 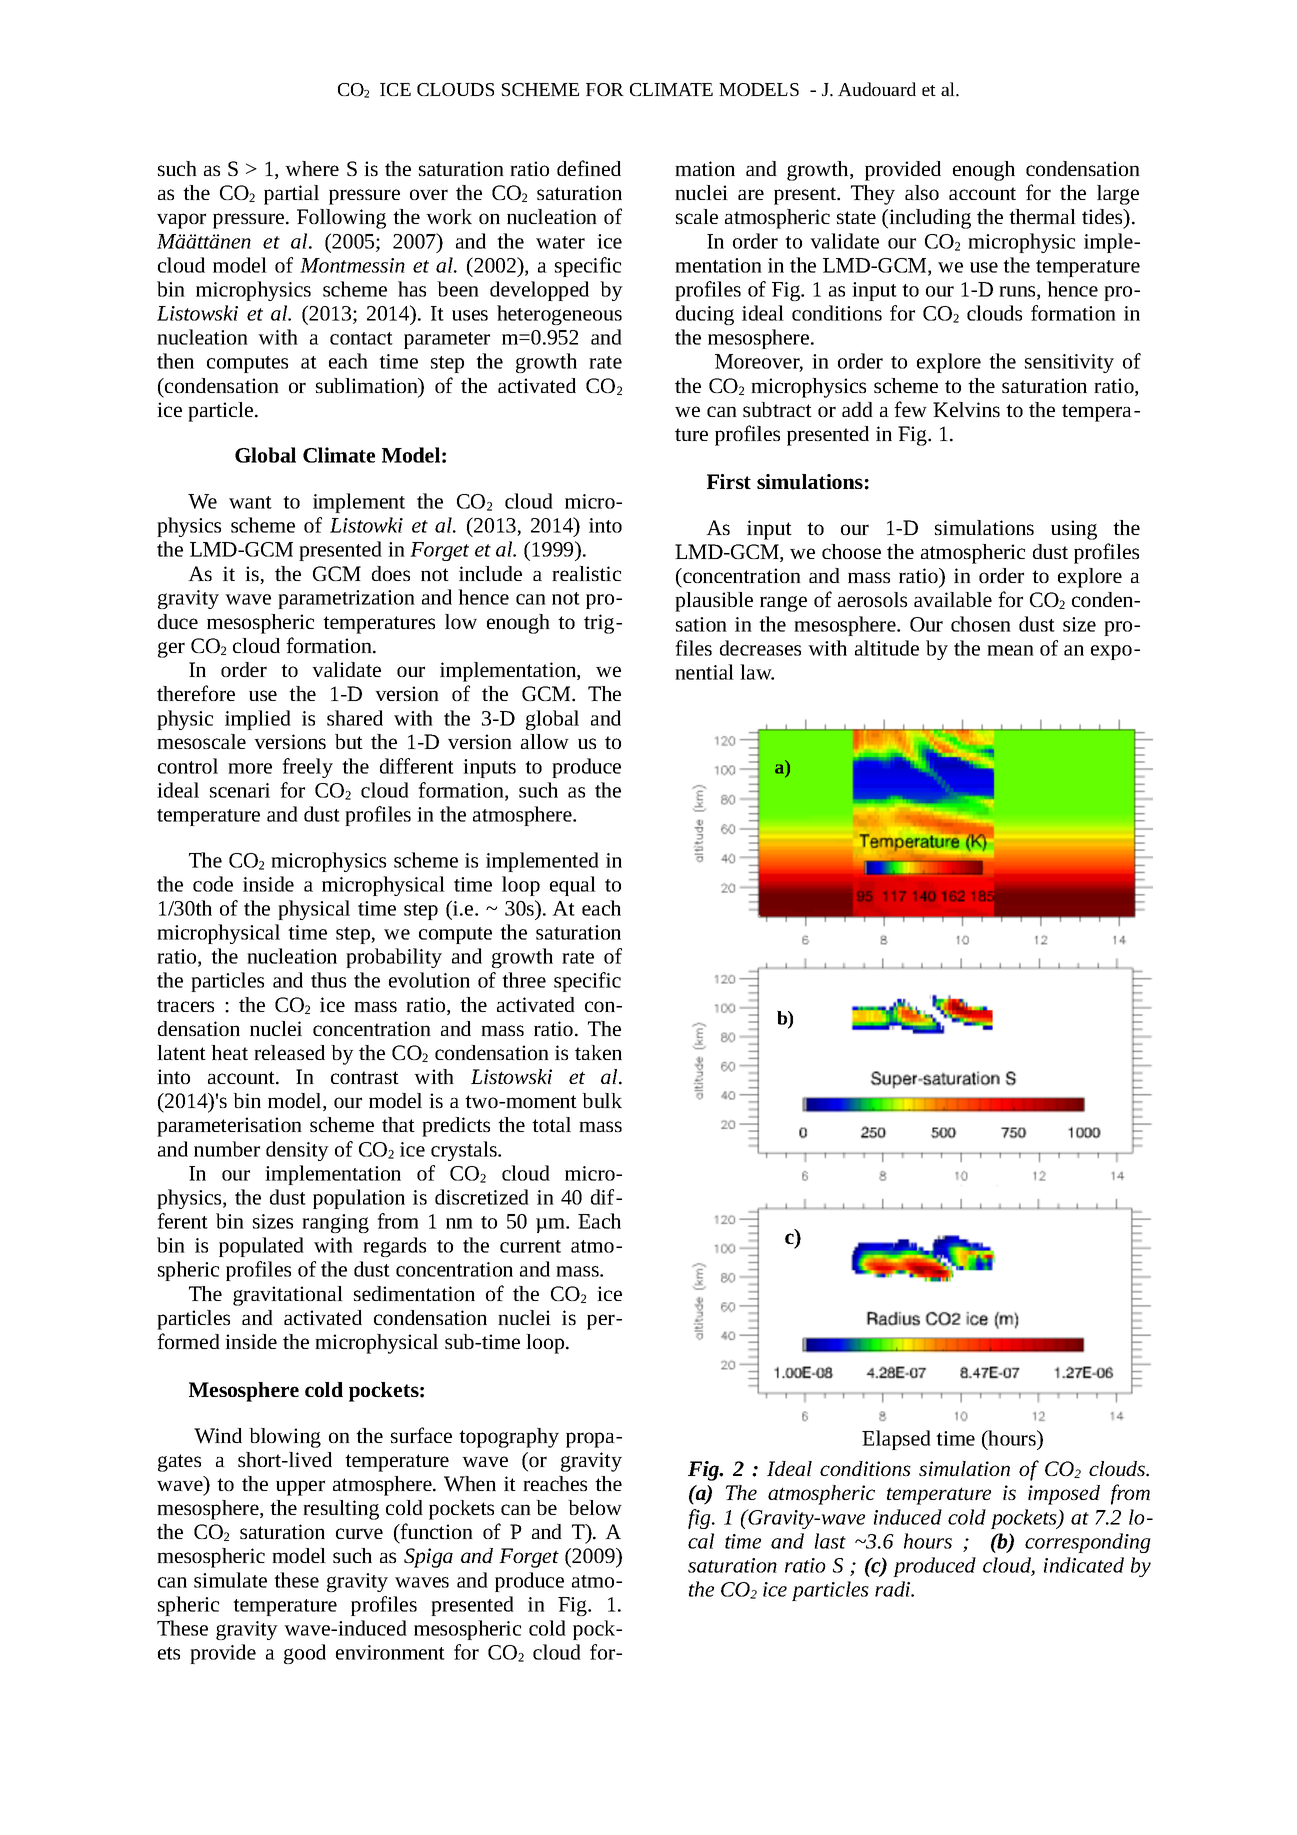 I want to click on plausible, so click(x=714, y=602).
